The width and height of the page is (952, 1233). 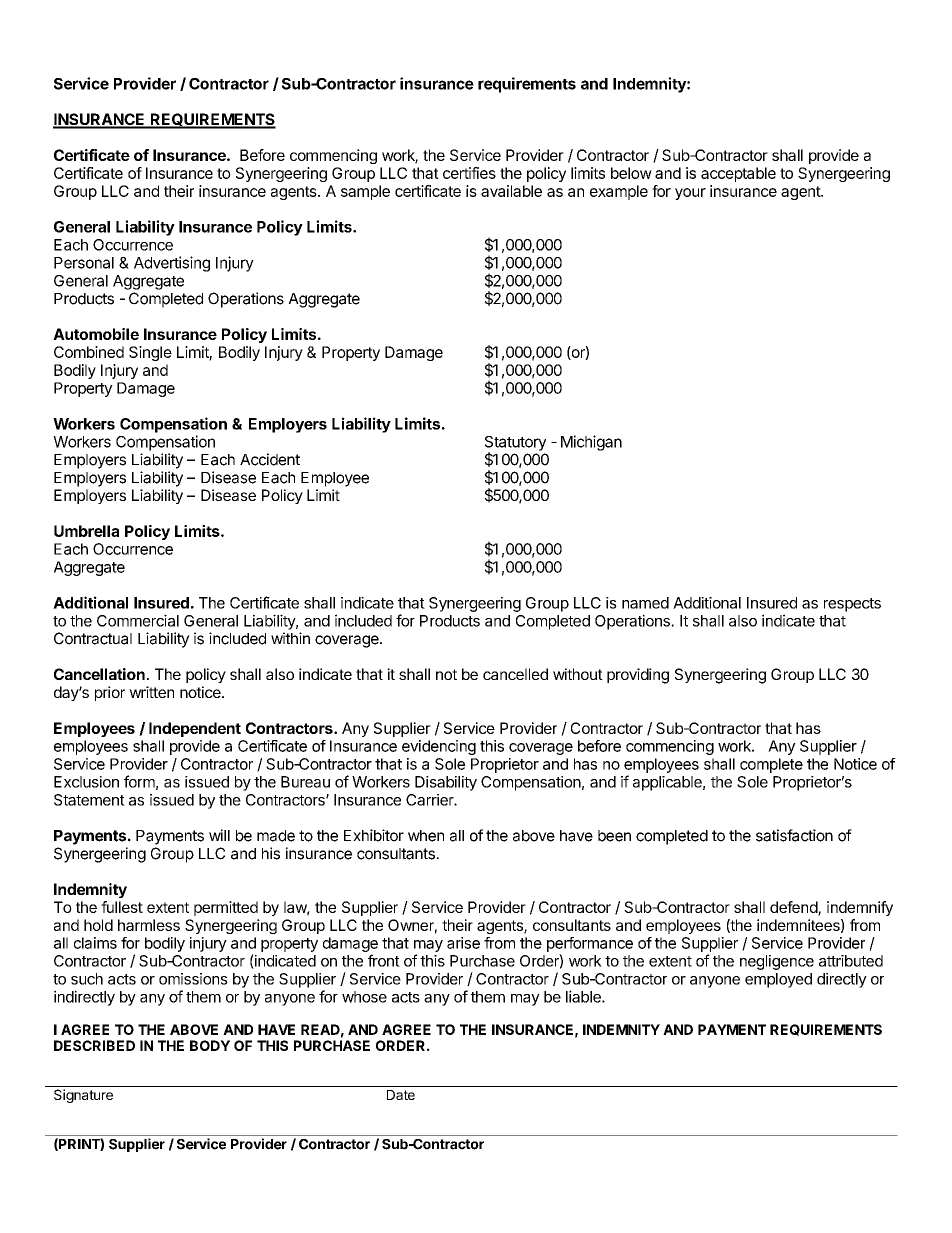 I want to click on Accident, so click(x=270, y=459).
